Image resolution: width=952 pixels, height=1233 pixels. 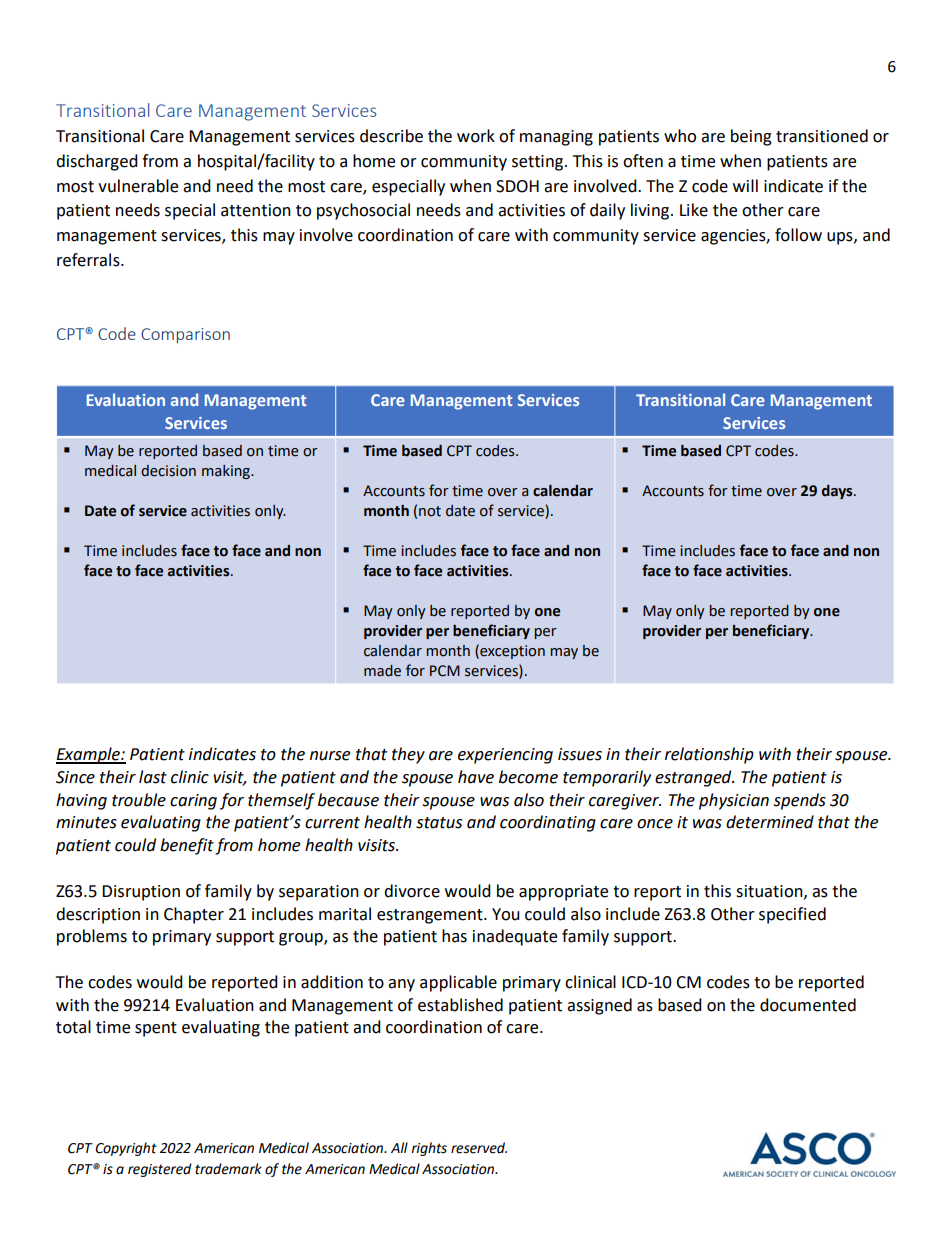 I want to click on last, so click(x=153, y=777).
